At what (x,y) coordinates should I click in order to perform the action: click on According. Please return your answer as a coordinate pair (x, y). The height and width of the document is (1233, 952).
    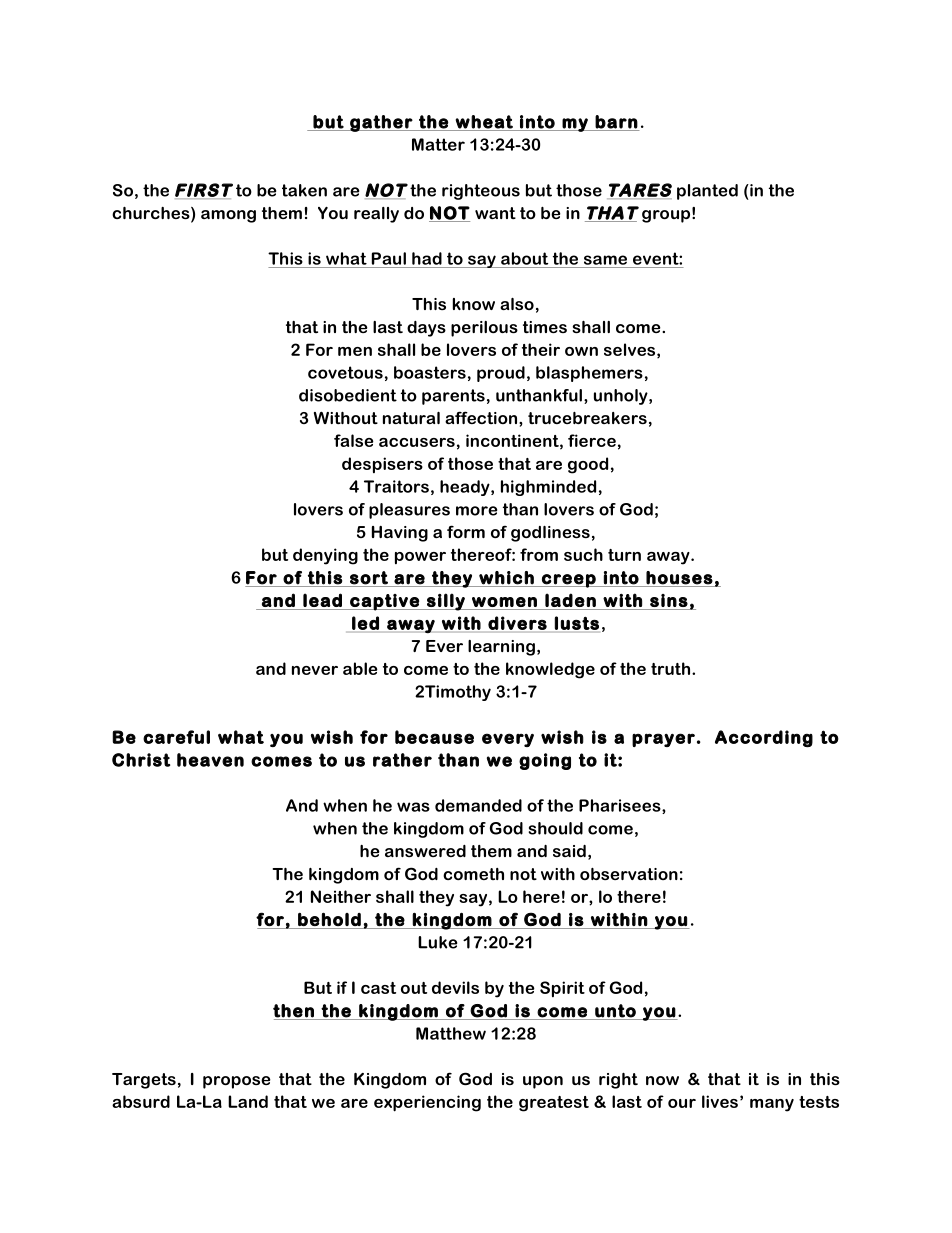
    Looking at the image, I should click on (764, 738).
